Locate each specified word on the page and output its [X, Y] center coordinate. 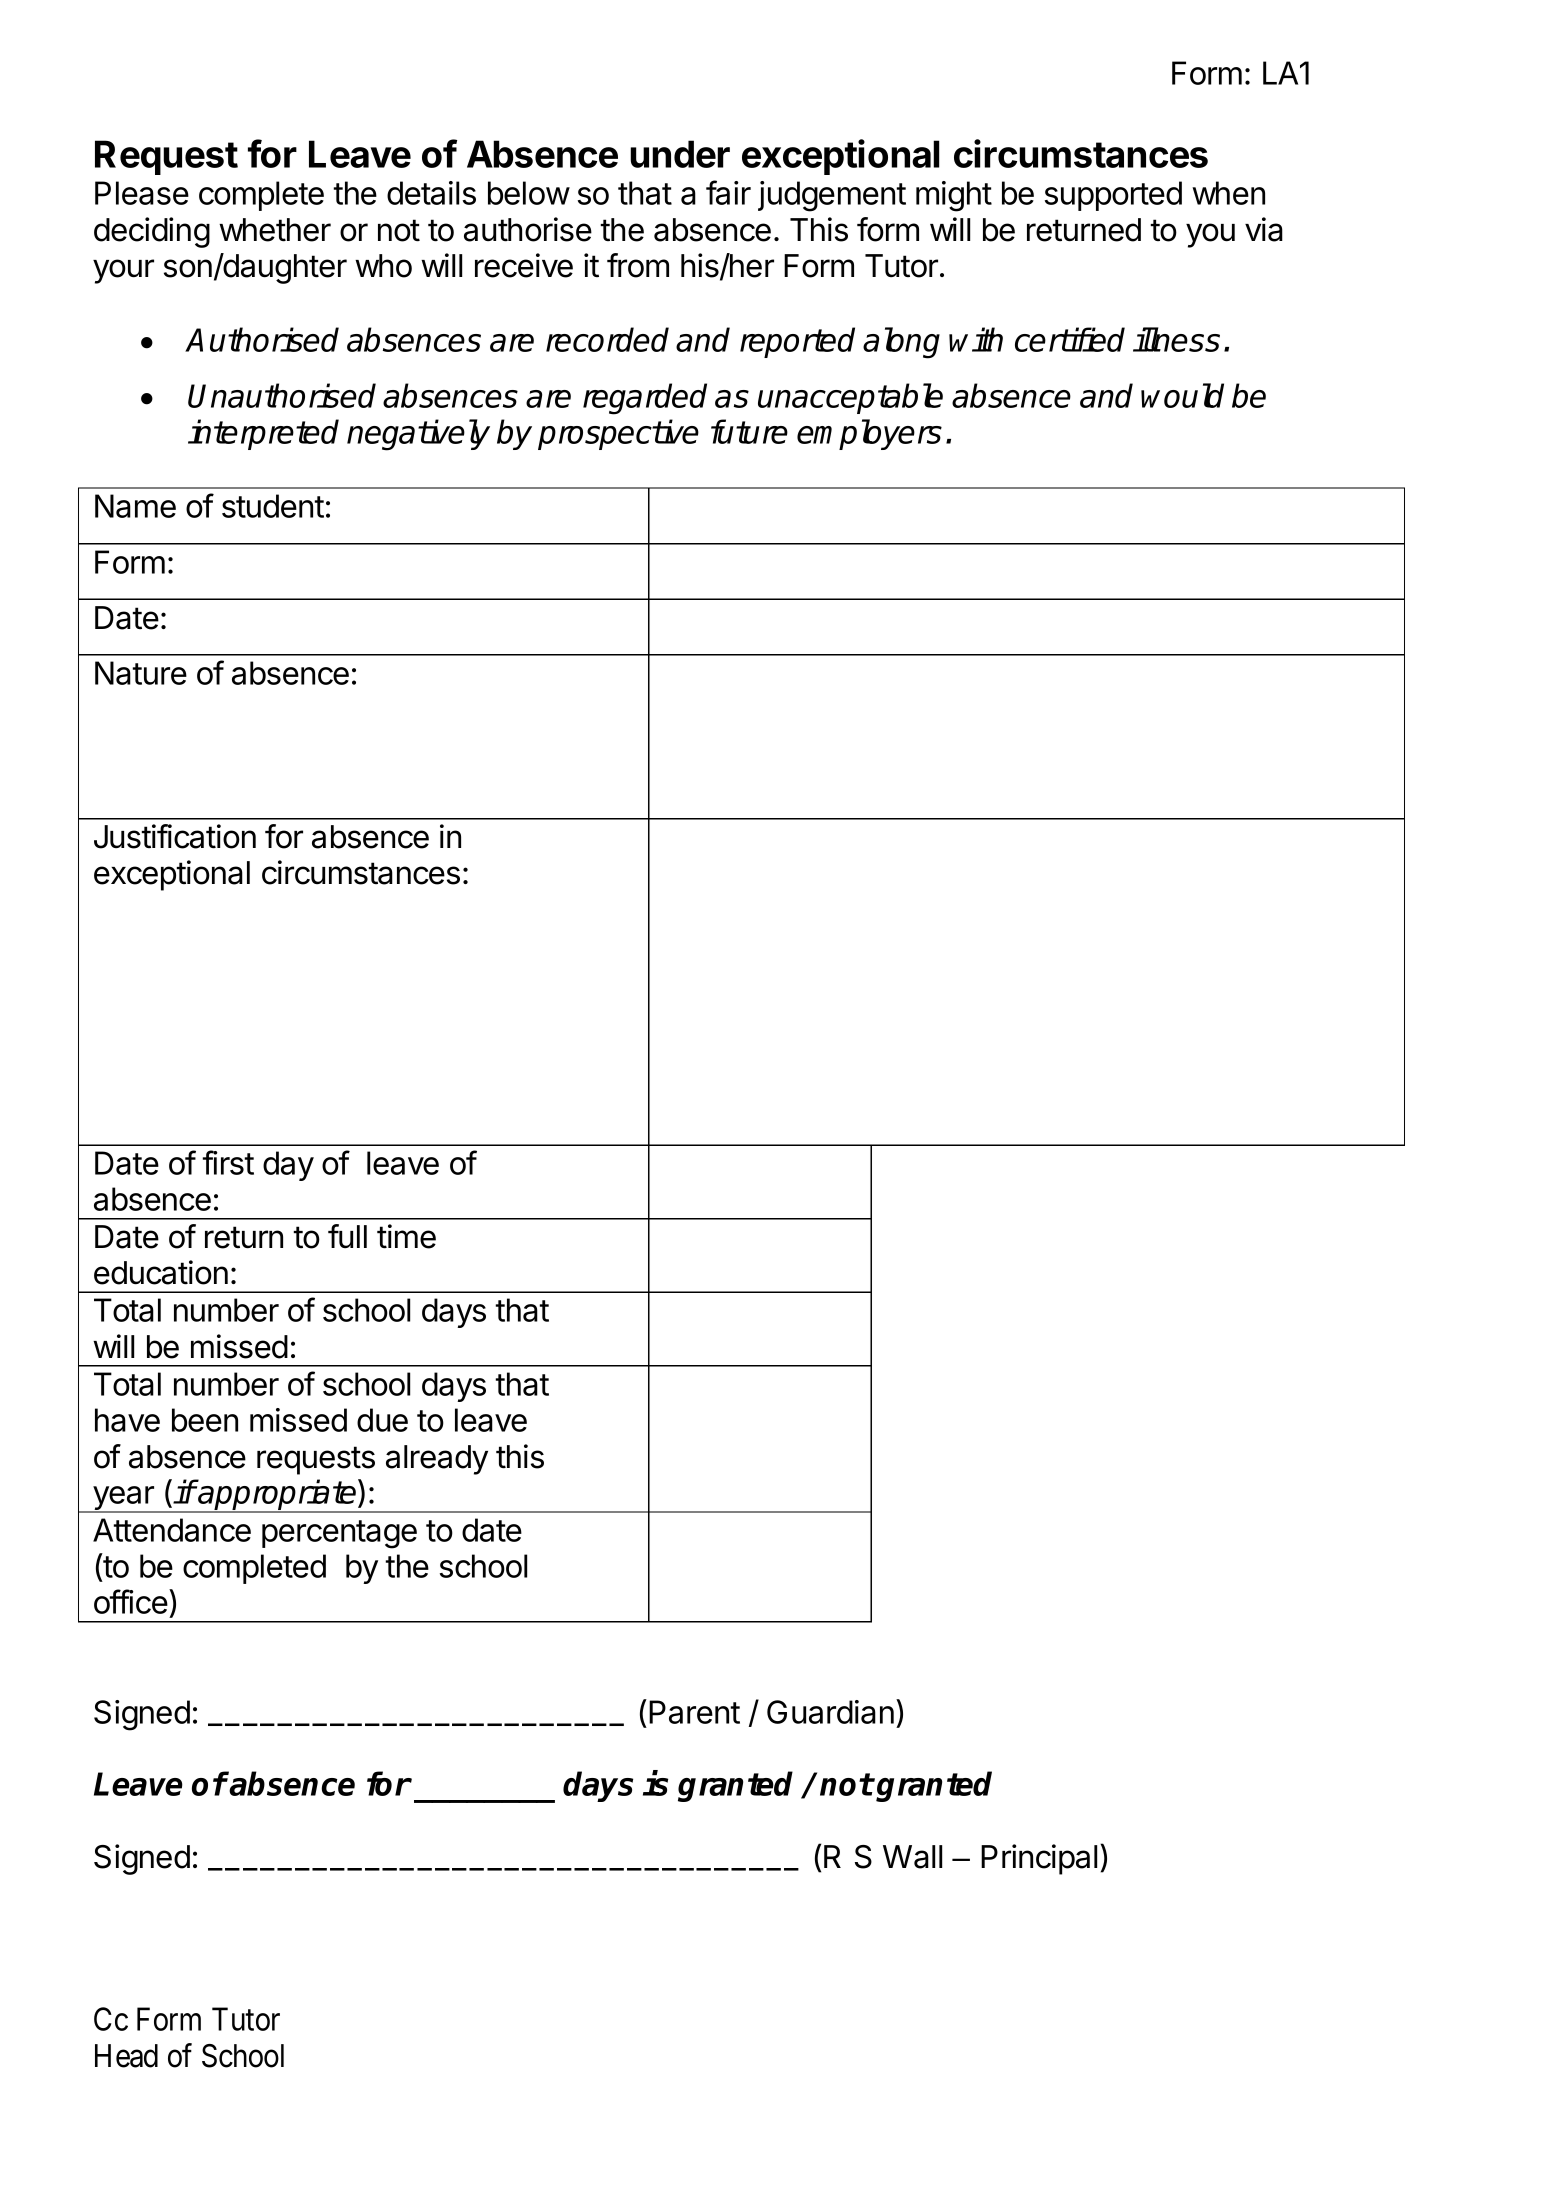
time [406, 1236]
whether [275, 230]
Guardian [830, 1712]
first [228, 1162]
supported [1113, 196]
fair [728, 192]
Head [126, 2056]
